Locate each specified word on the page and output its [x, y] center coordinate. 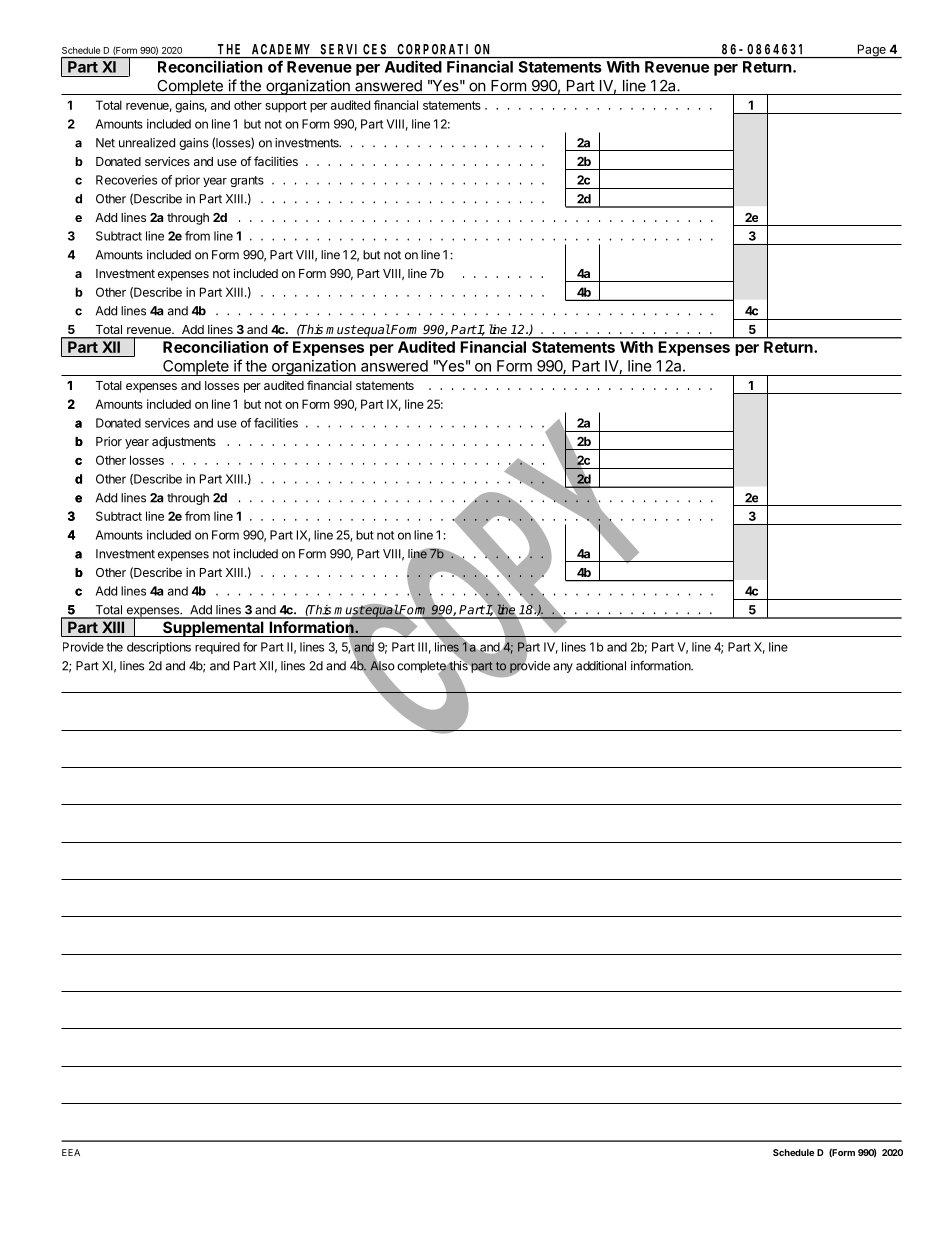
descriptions [159, 648]
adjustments [184, 442]
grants [247, 181]
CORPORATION [443, 49]
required [217, 648]
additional [601, 666]
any [563, 668]
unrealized [147, 143]
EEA [71, 1152]
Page [871, 51]
